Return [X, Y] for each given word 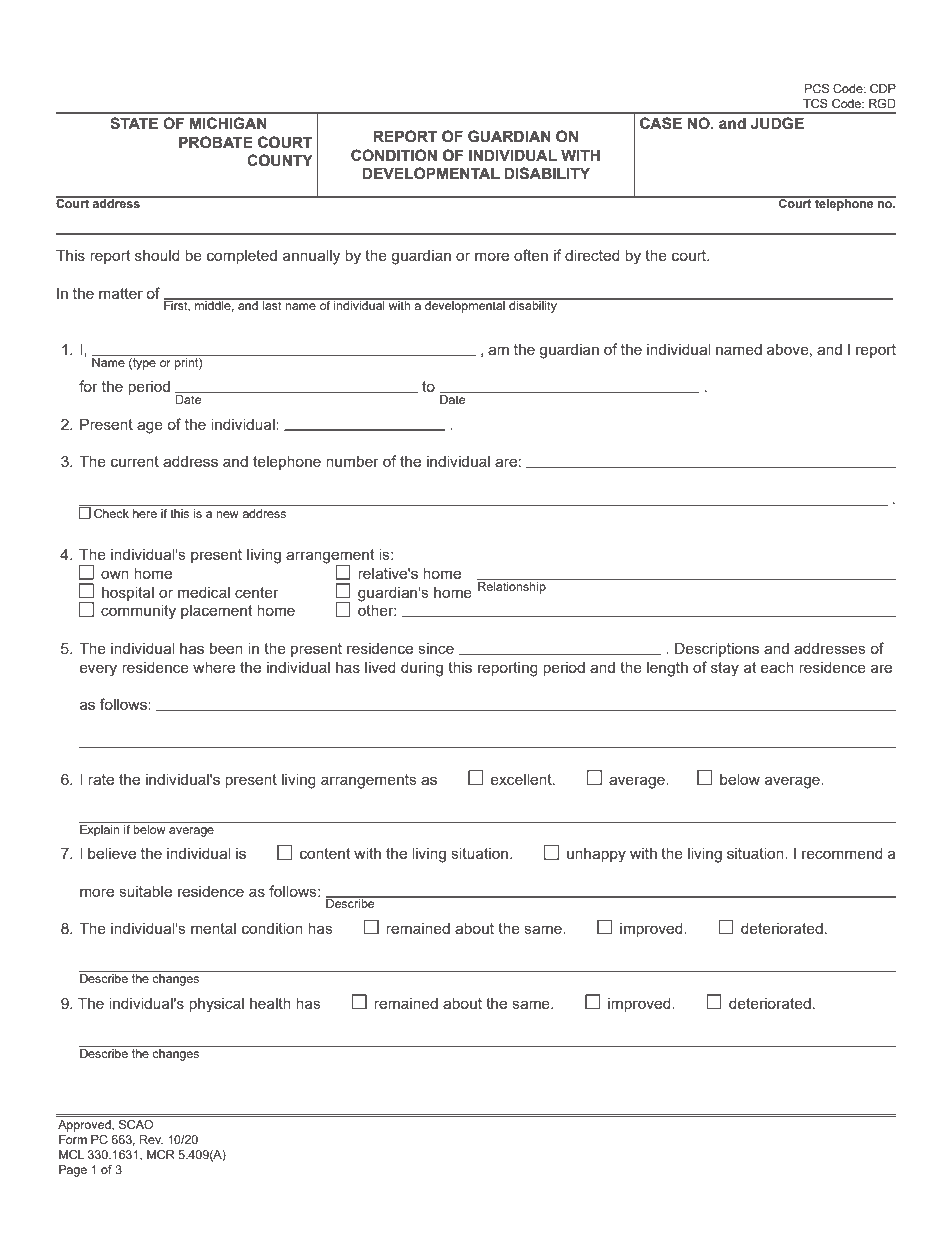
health [270, 1003]
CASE [661, 123]
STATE [134, 123]
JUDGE [777, 123]
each [777, 667]
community [138, 612]
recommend [842, 853]
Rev [151, 1139]
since [436, 648]
